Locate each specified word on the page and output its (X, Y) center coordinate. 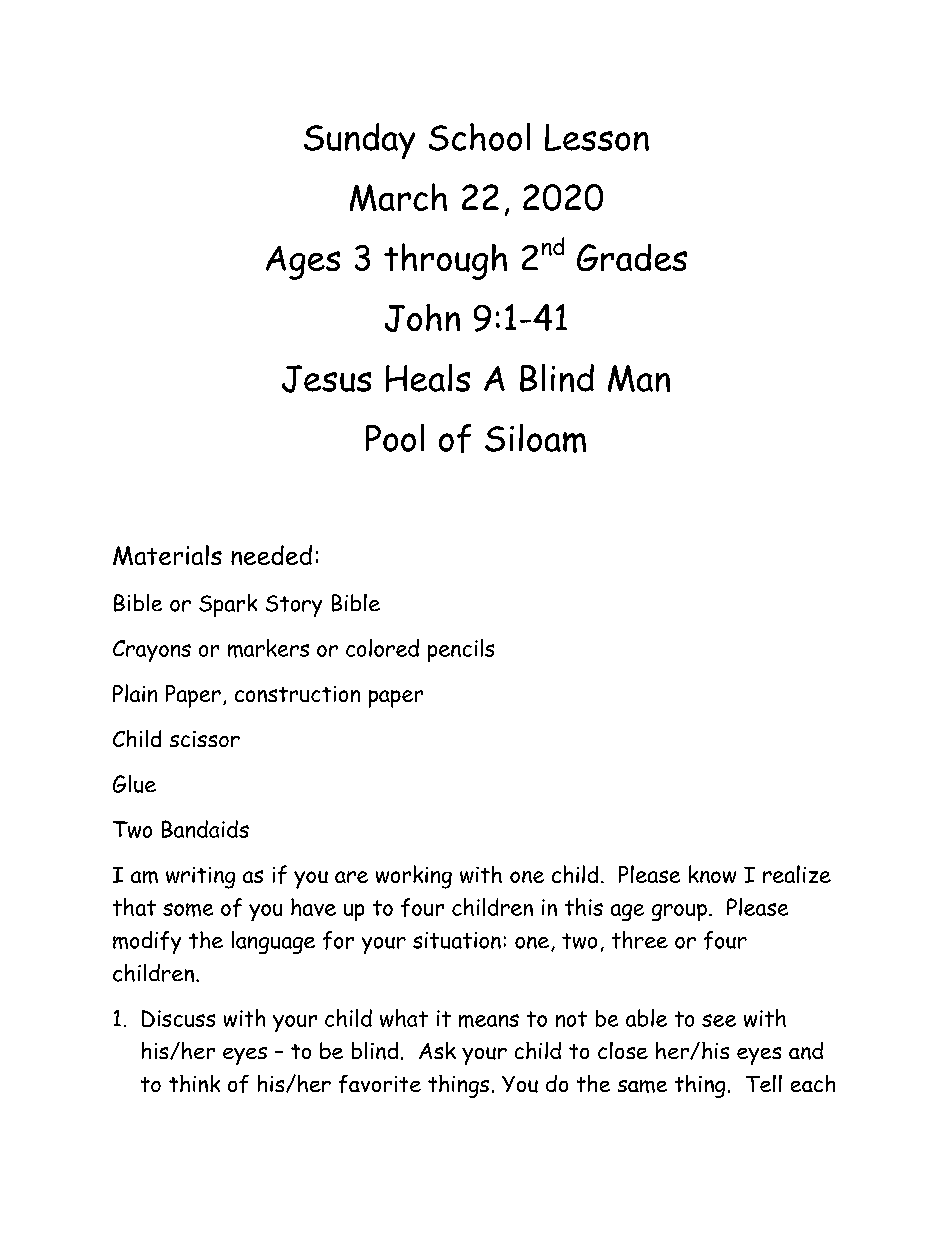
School (479, 137)
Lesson (597, 137)
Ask (437, 1050)
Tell (764, 1083)
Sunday (359, 141)
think (194, 1083)
